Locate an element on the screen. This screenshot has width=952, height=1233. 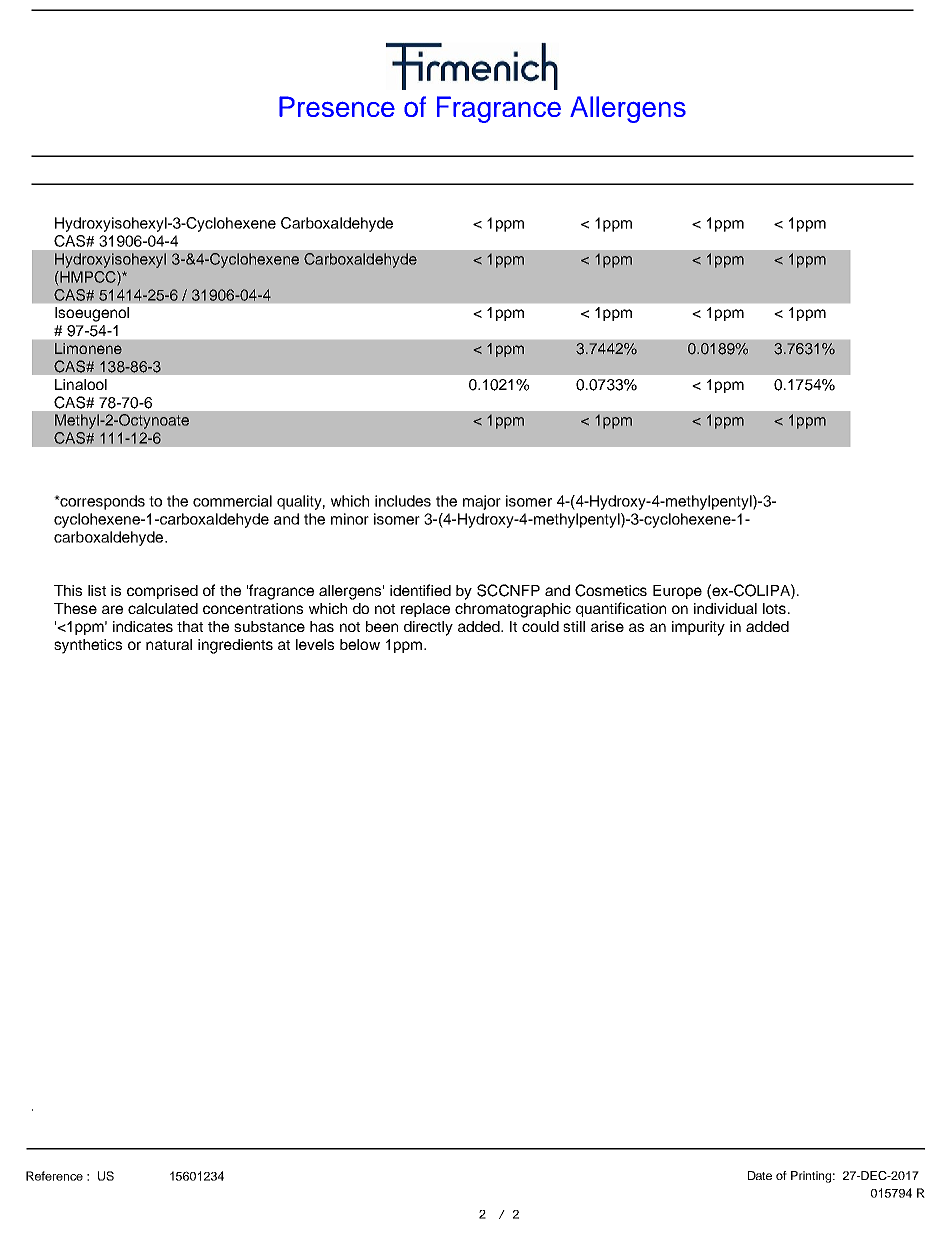
Date is located at coordinates (760, 1175).
